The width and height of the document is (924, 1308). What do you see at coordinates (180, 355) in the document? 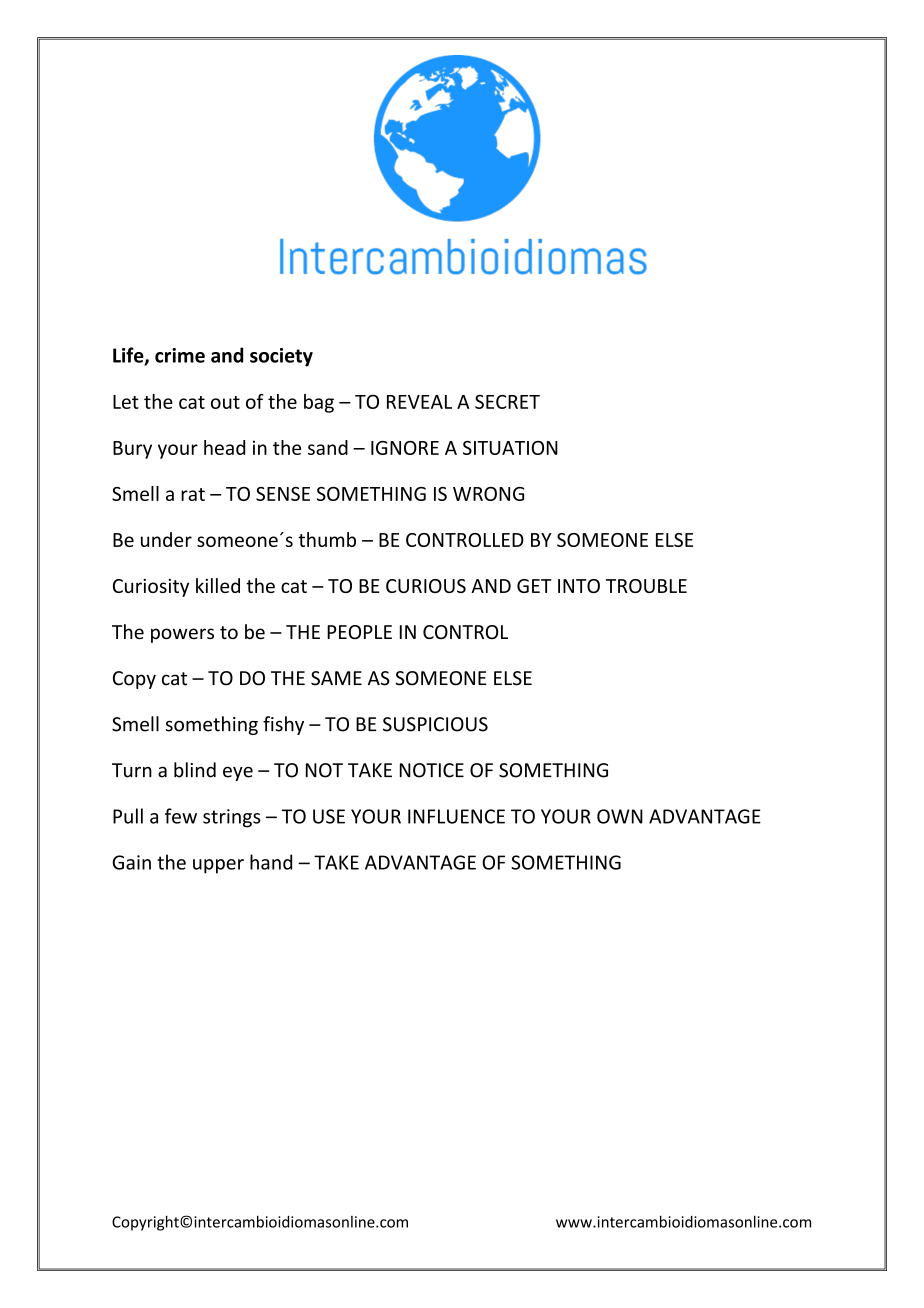
I see `crime` at bounding box center [180, 355].
